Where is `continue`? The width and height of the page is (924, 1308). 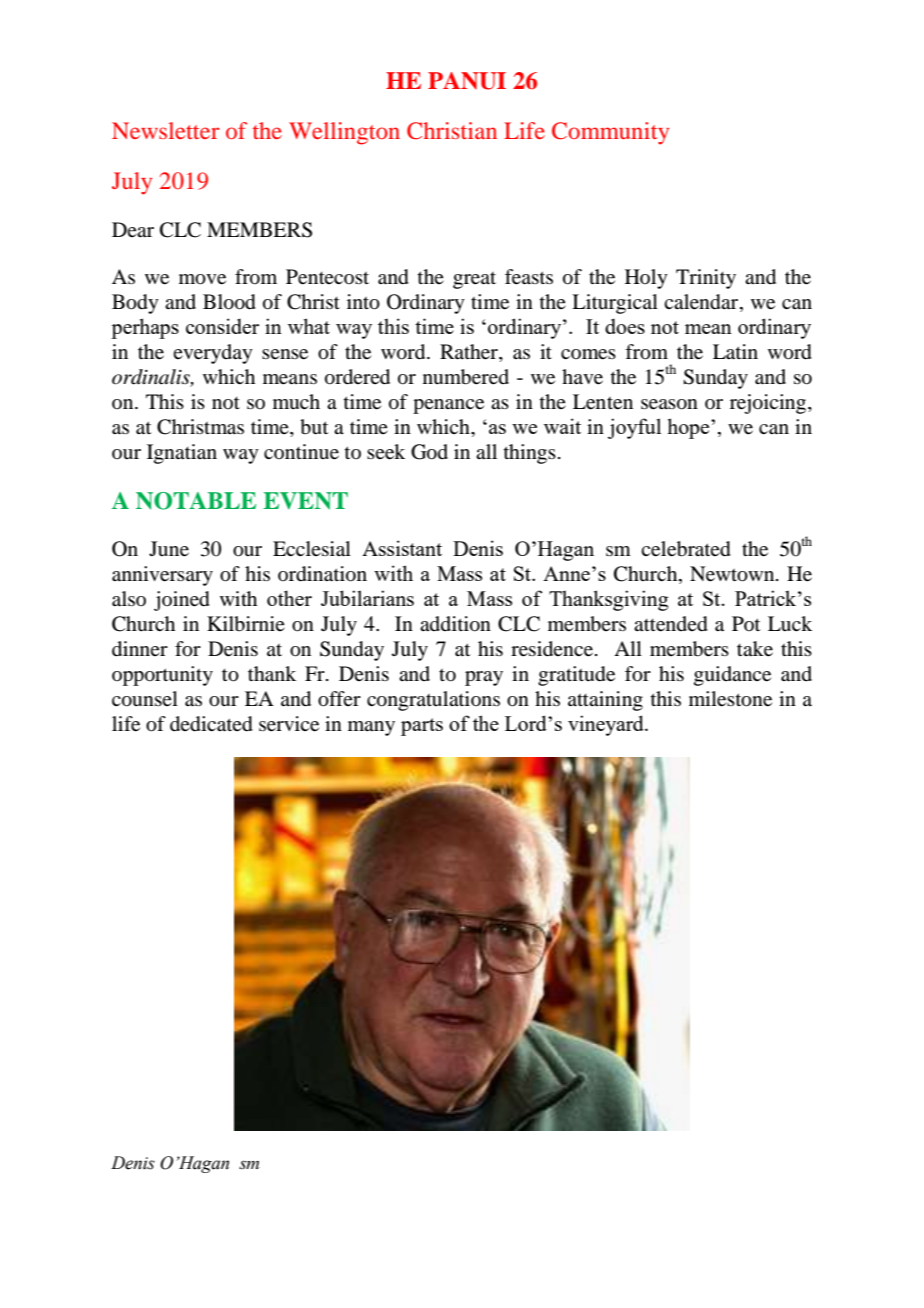
continue is located at coordinates (301, 452).
